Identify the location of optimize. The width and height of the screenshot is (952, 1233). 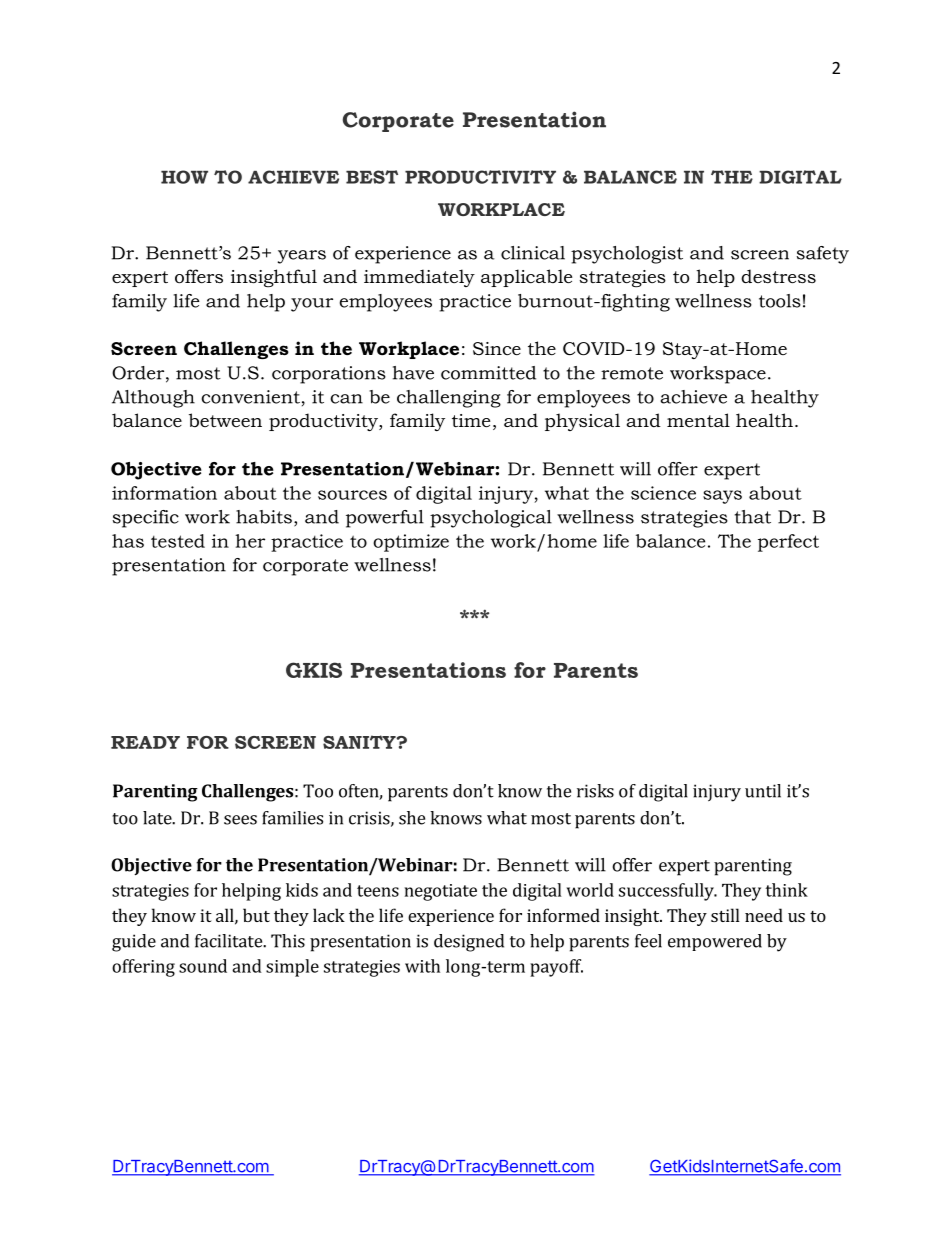
(411, 543).
